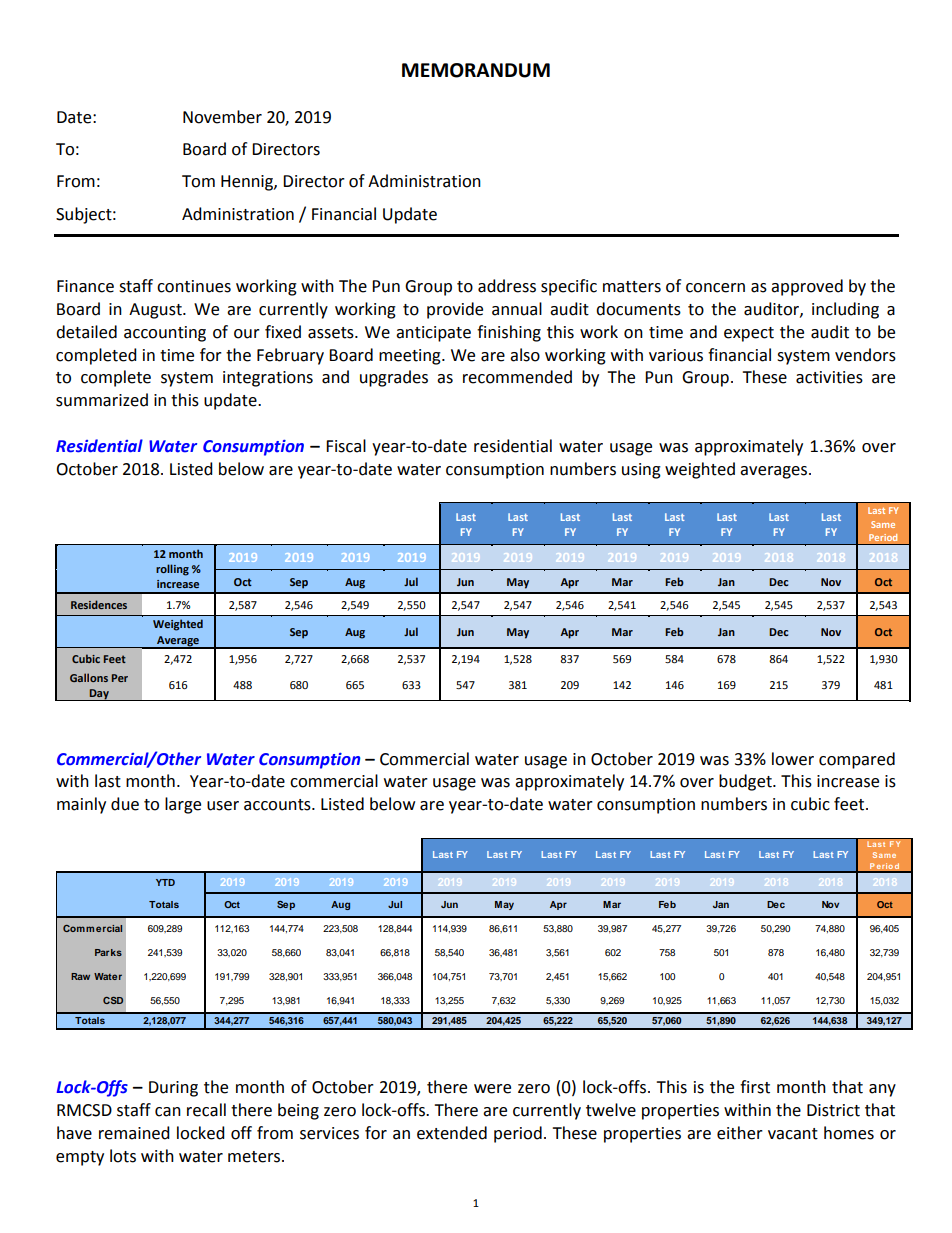  I want to click on MEMORANDUM, so click(476, 70).
